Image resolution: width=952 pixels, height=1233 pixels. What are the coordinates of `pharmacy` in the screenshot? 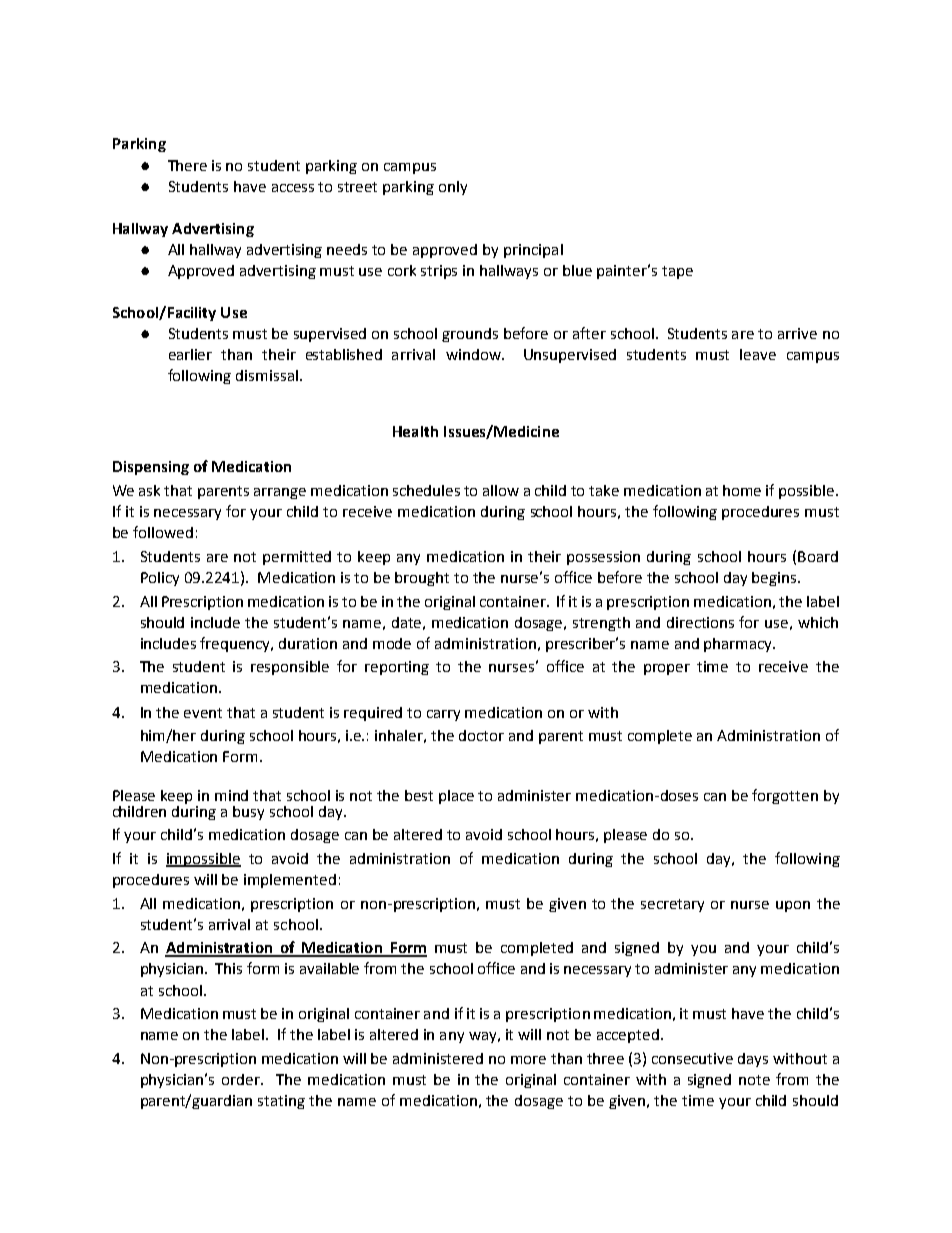 It's located at (739, 645).
